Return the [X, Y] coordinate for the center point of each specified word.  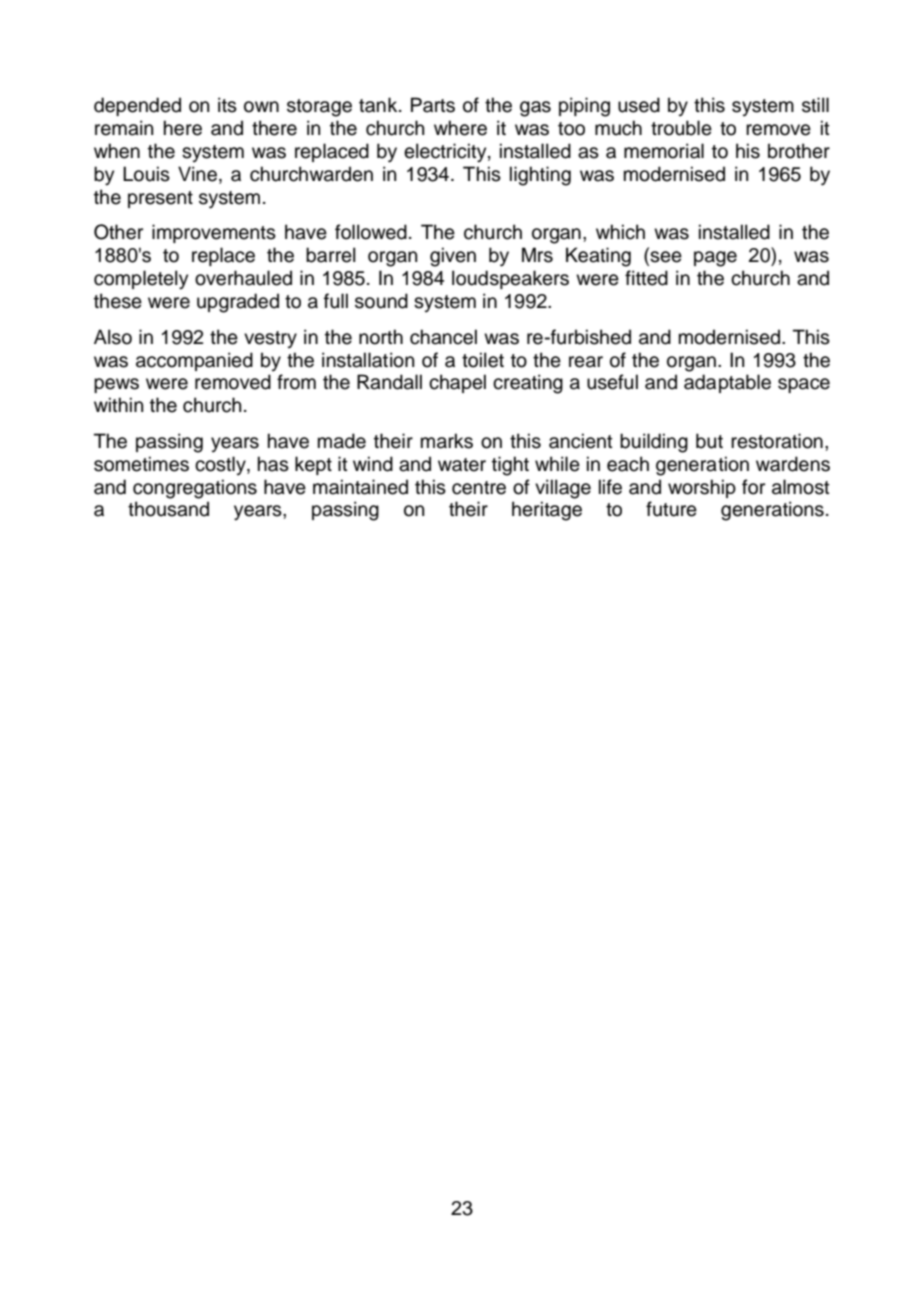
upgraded [238, 303]
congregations [195, 489]
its [227, 105]
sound [381, 301]
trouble [681, 128]
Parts [433, 105]
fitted [646, 278]
